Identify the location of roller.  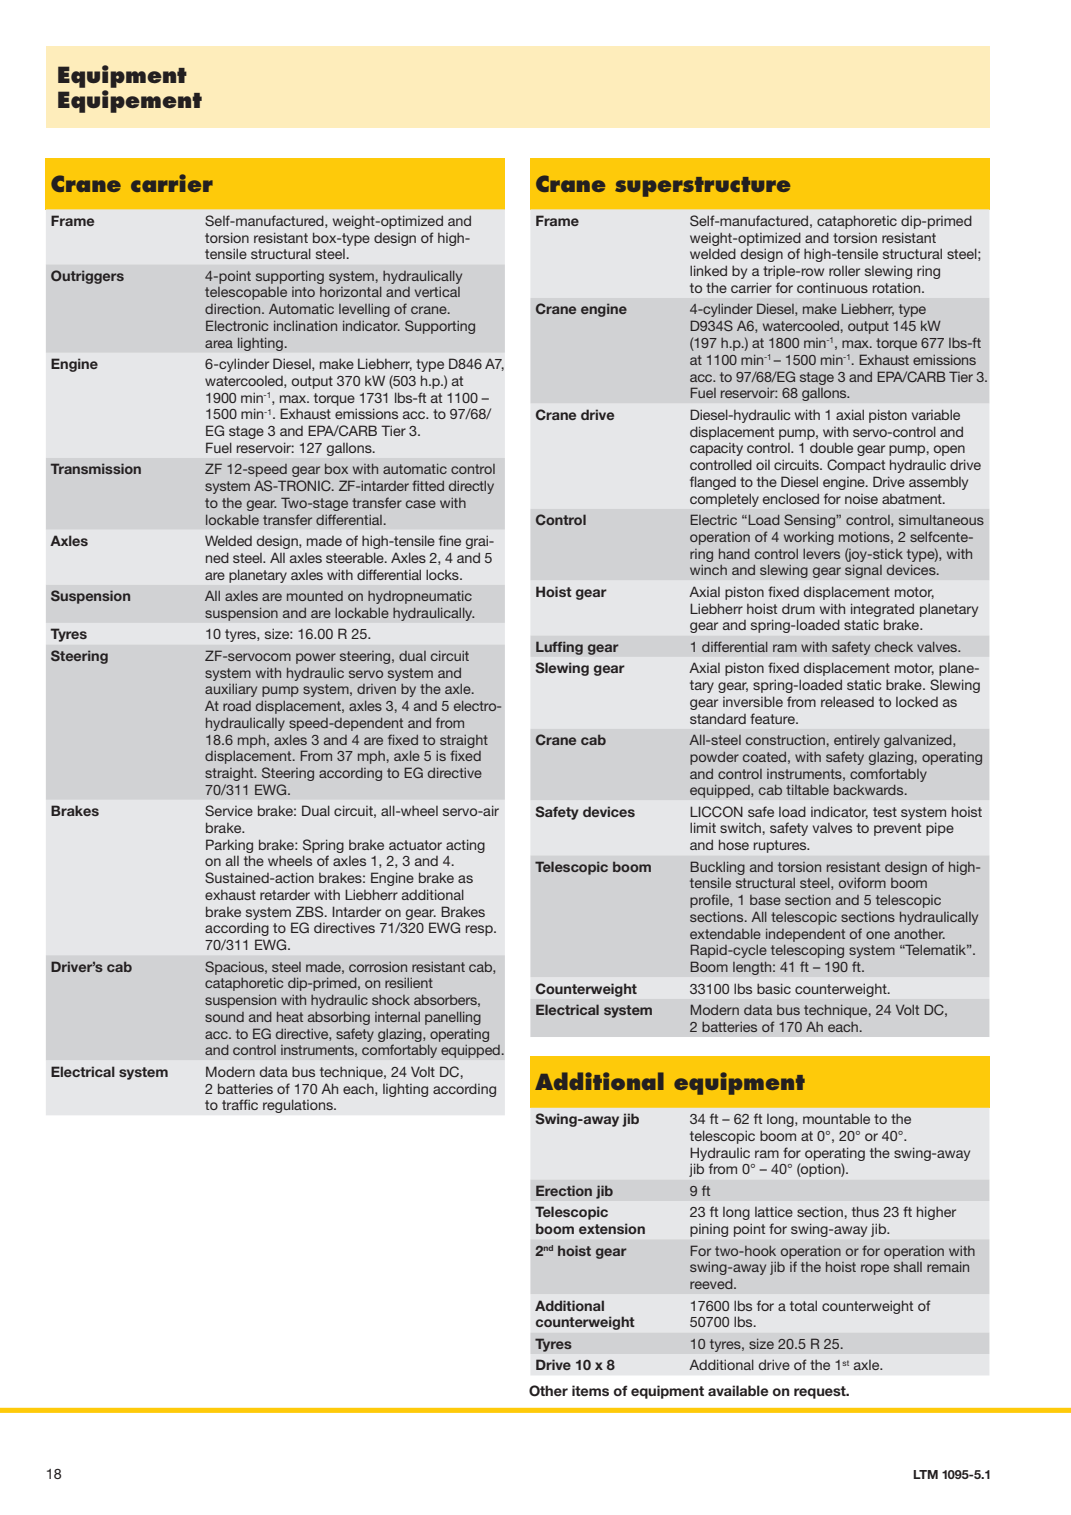
(844, 270).
